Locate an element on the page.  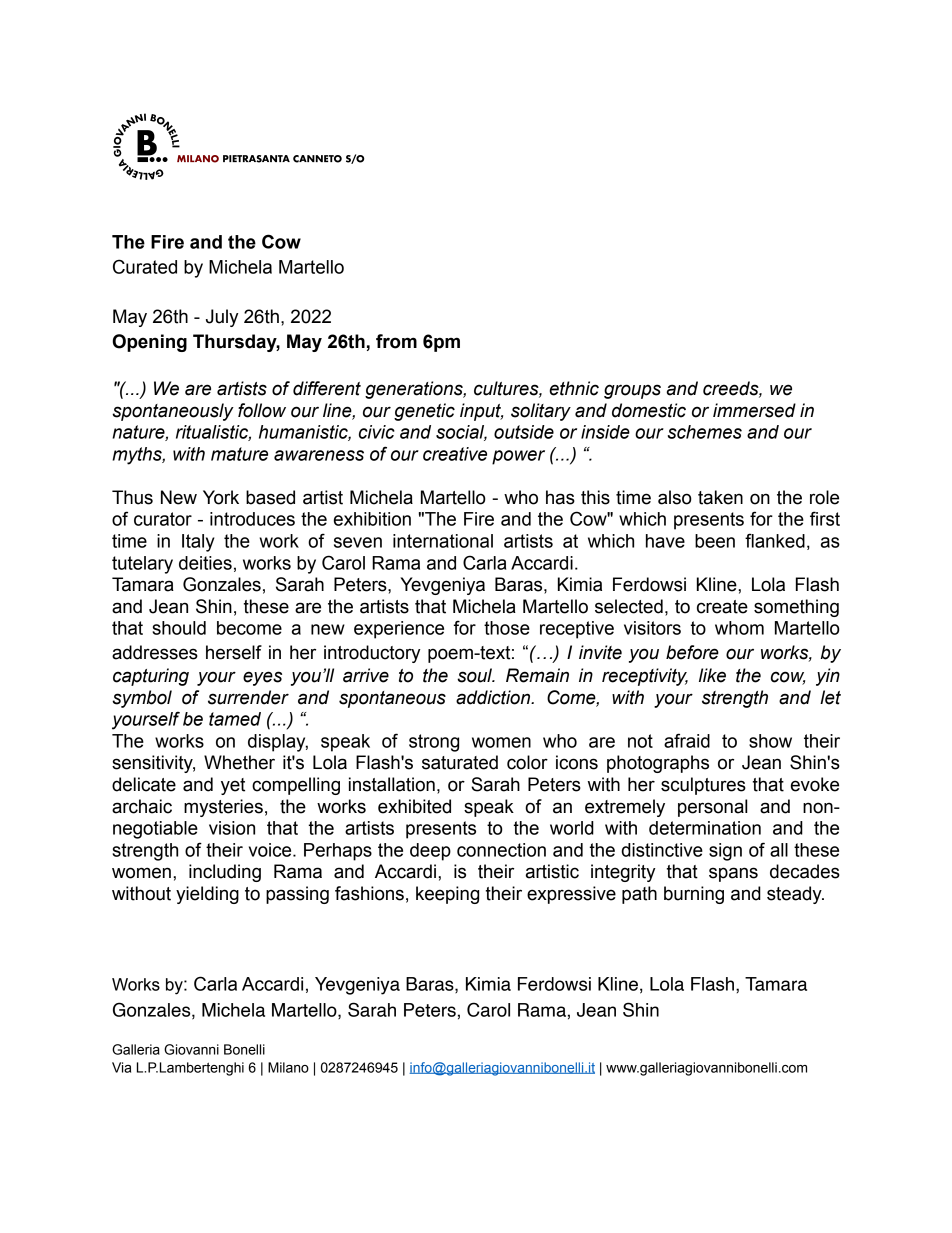
herself is located at coordinates (234, 652).
